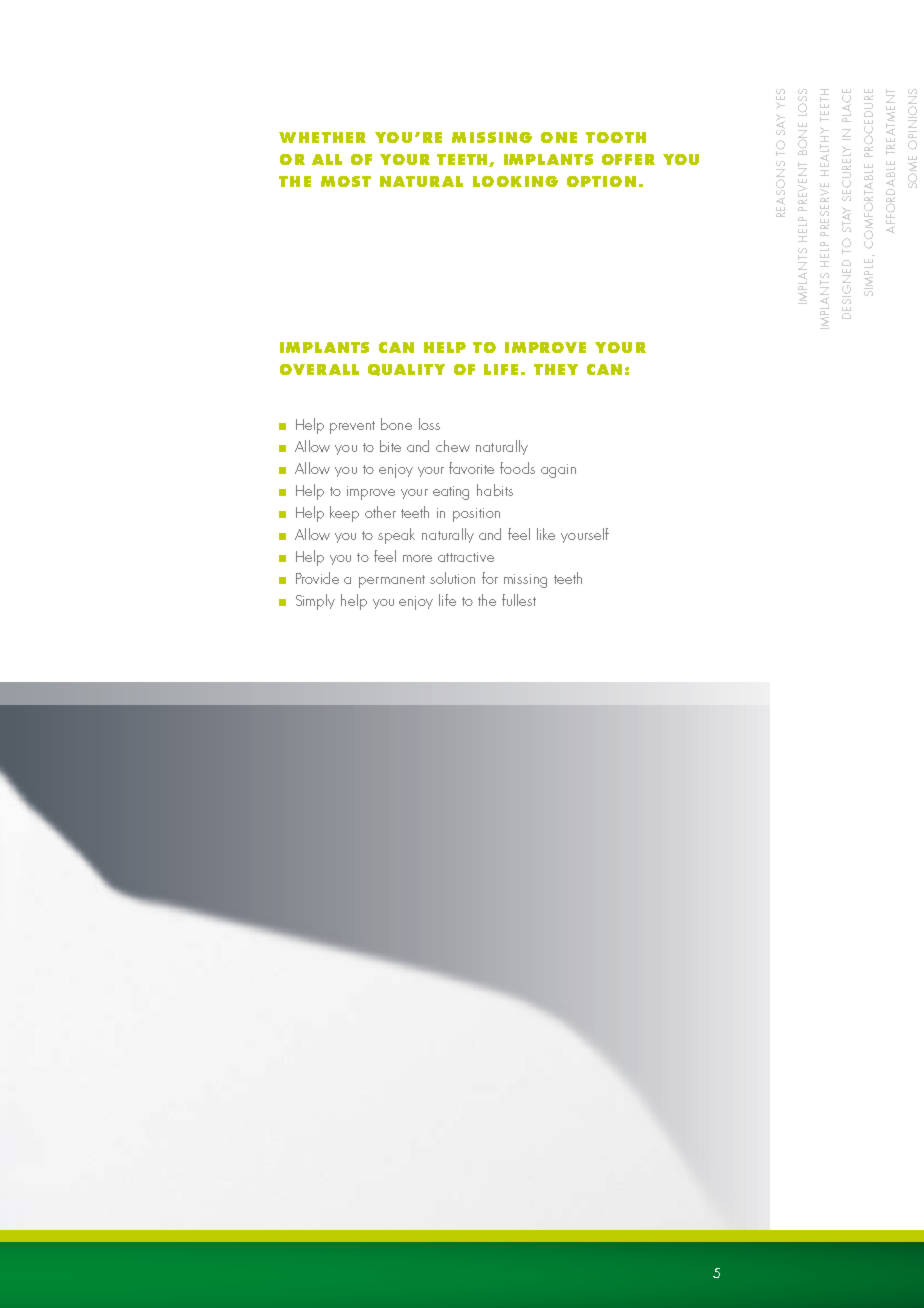  I want to click on tooth, so click(616, 137).
